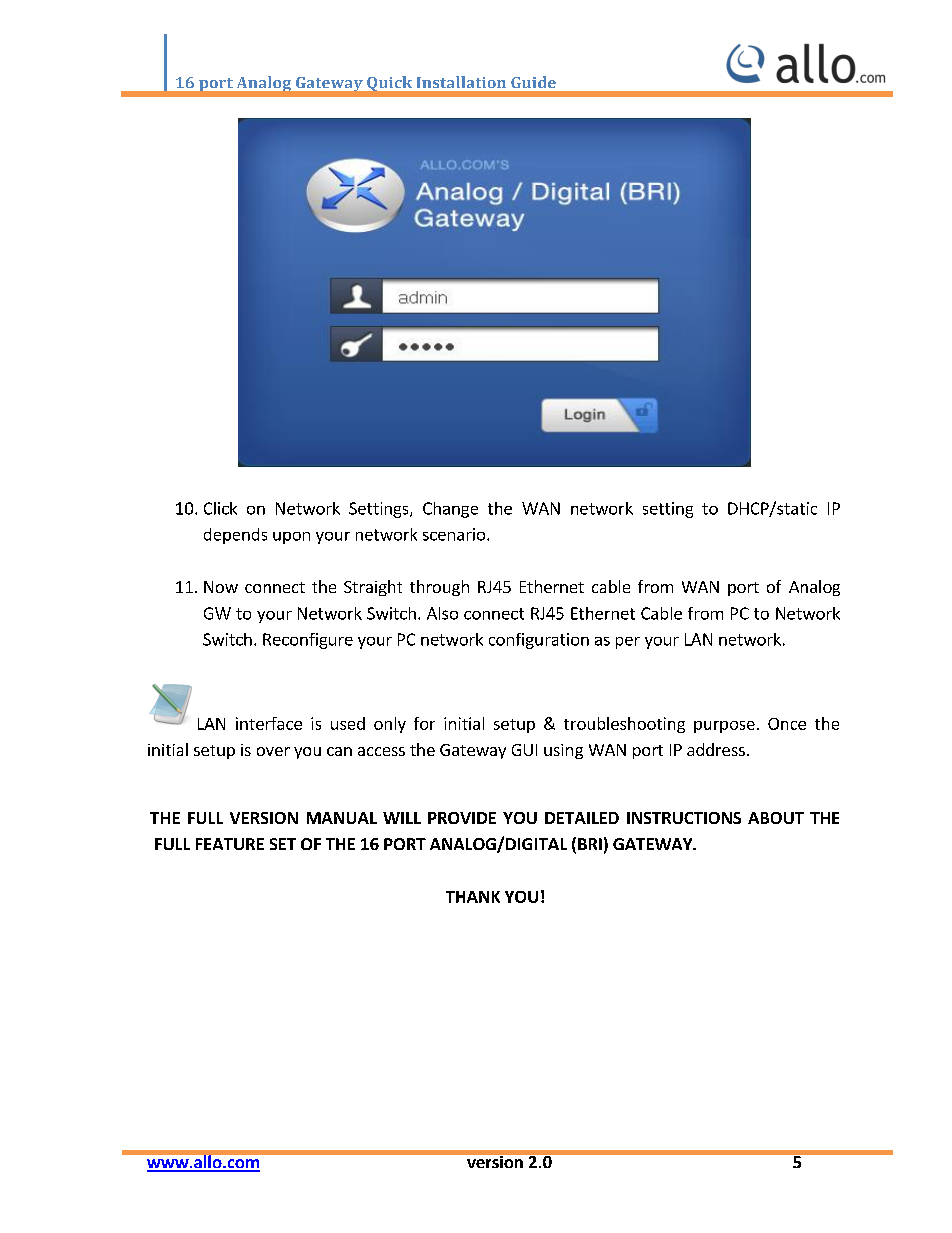 Image resolution: width=952 pixels, height=1233 pixels. I want to click on interface, so click(269, 723).
